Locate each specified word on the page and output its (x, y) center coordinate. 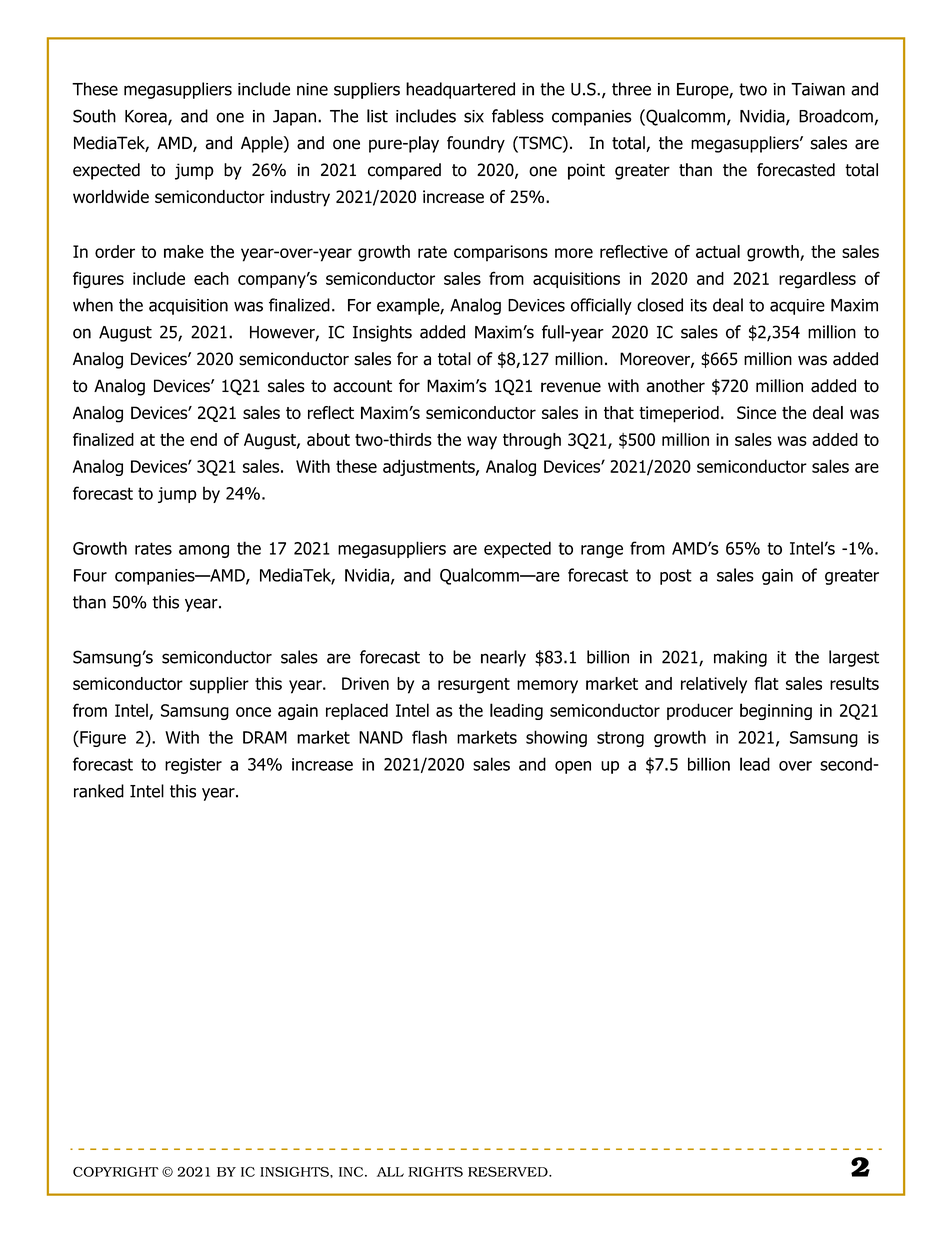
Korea (147, 117)
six (474, 116)
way (482, 443)
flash (429, 737)
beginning (776, 711)
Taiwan (818, 89)
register (193, 766)
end (203, 439)
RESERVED (509, 1172)
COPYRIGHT (116, 1172)
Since (756, 412)
